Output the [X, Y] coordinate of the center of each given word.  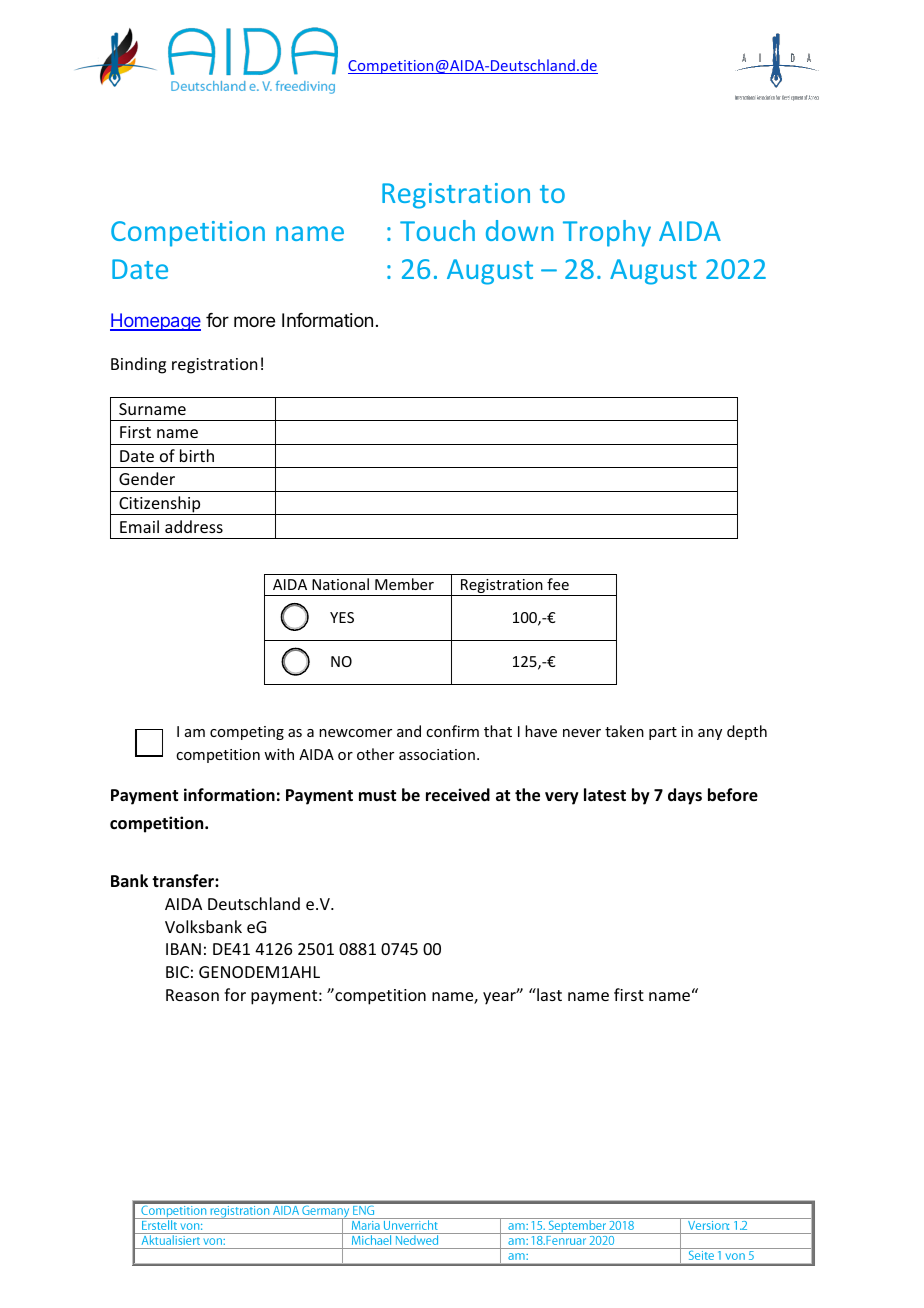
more [254, 321]
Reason [192, 995]
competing [247, 733]
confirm [452, 731]
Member [404, 584]
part [663, 733]
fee [558, 584]
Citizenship [160, 505]
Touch [437, 230]
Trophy [607, 233]
